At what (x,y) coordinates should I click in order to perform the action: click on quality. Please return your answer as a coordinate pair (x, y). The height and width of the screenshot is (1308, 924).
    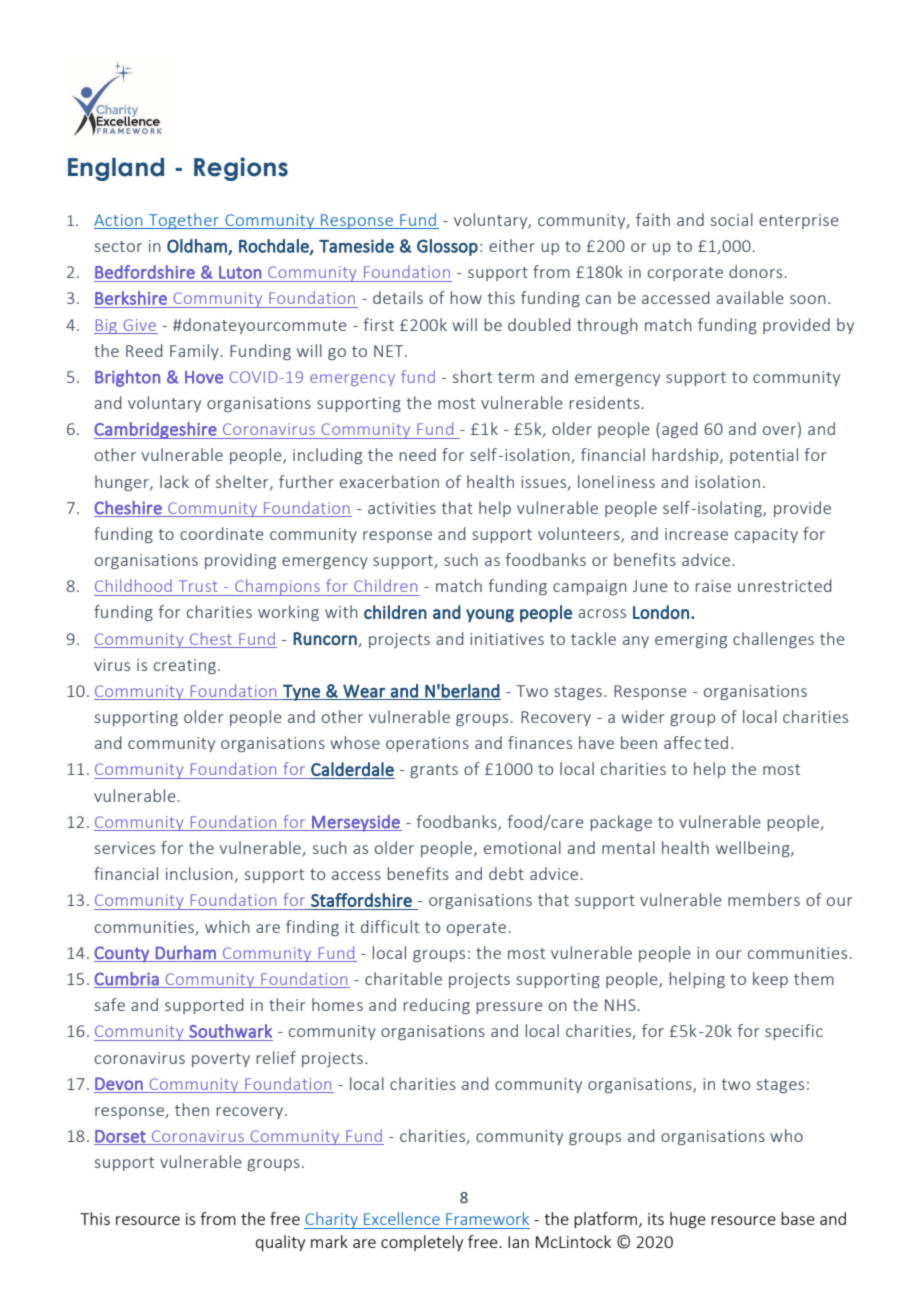
    Looking at the image, I should click on (280, 1243).
